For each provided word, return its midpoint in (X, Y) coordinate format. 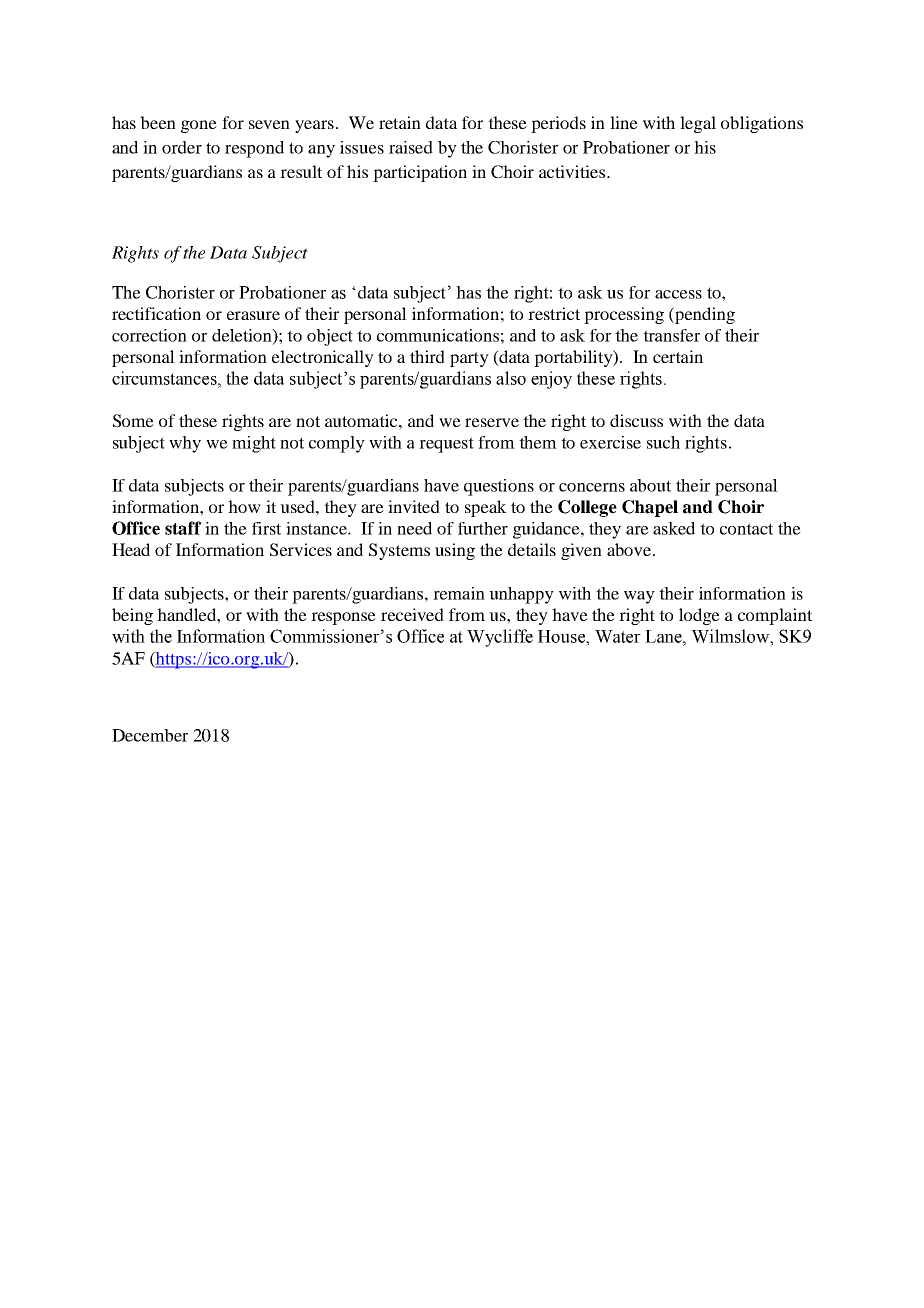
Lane (664, 636)
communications (438, 335)
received (412, 614)
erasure (253, 315)
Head (131, 549)
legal (698, 124)
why (185, 444)
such (663, 442)
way (639, 597)
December (150, 735)
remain (459, 593)
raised (411, 147)
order (182, 147)
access (678, 294)
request (446, 445)
